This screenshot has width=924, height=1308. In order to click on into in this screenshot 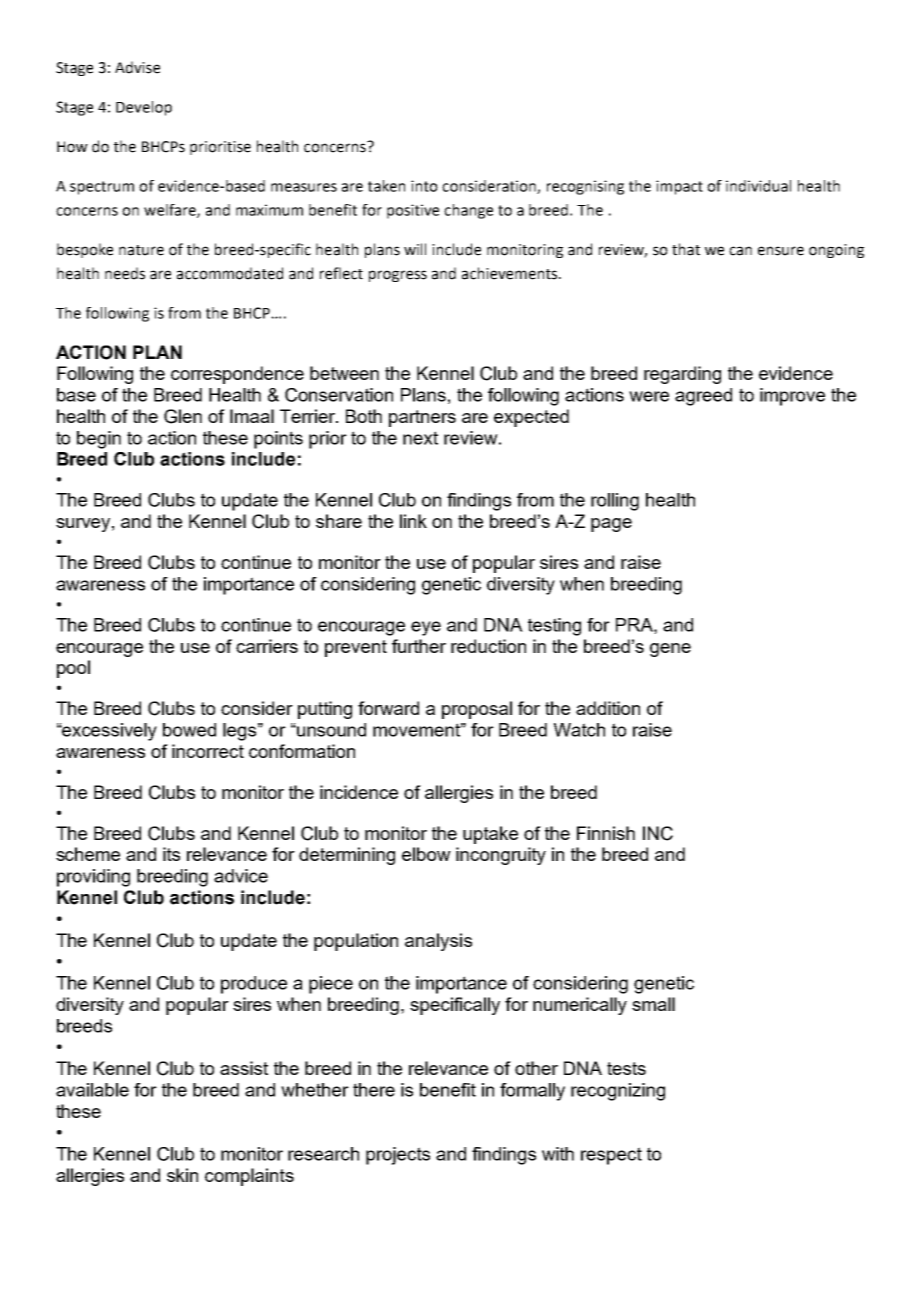, I will do `click(424, 186)`.
